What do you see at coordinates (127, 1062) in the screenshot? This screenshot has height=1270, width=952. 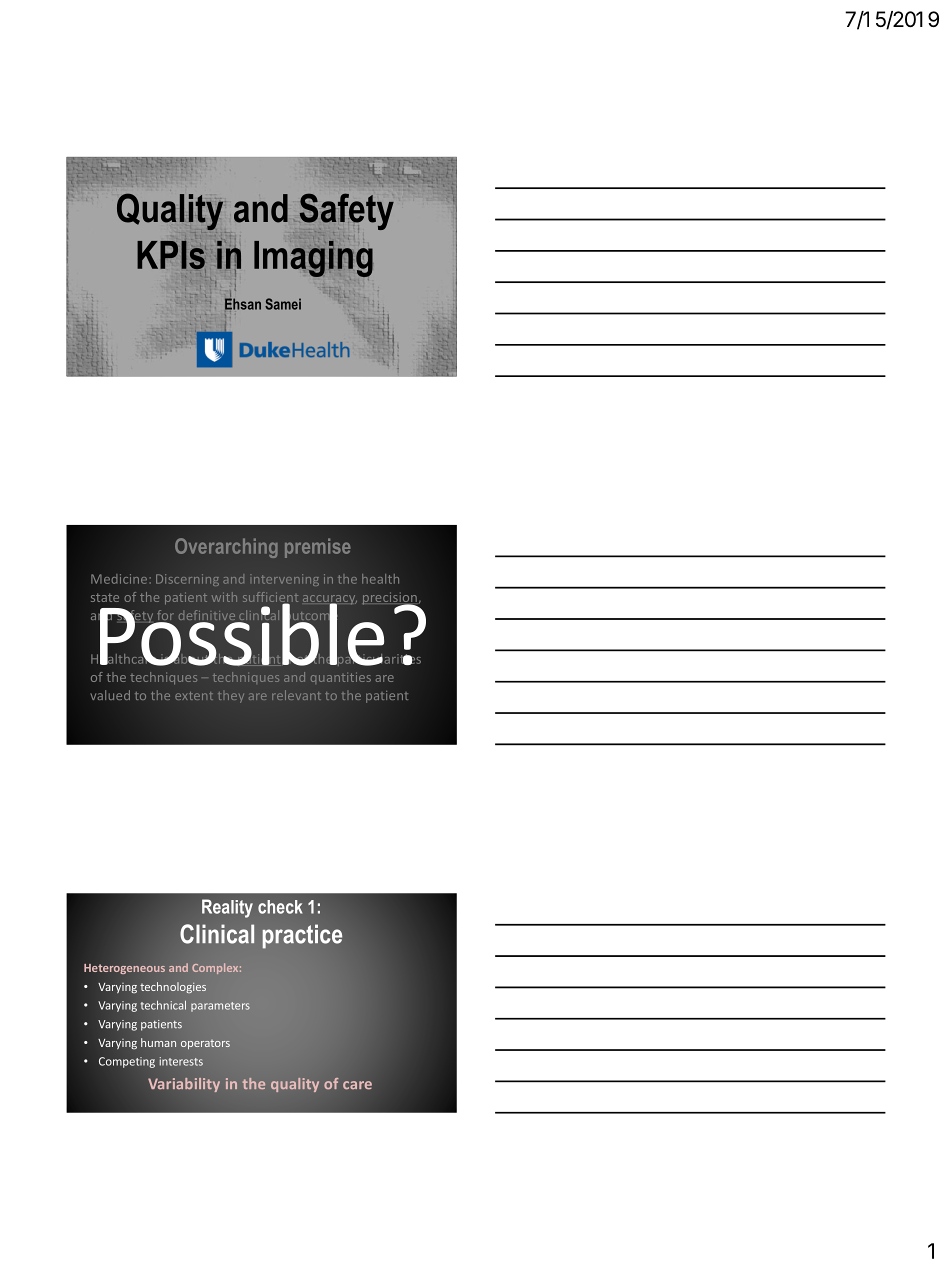 I see `Competing` at bounding box center [127, 1062].
